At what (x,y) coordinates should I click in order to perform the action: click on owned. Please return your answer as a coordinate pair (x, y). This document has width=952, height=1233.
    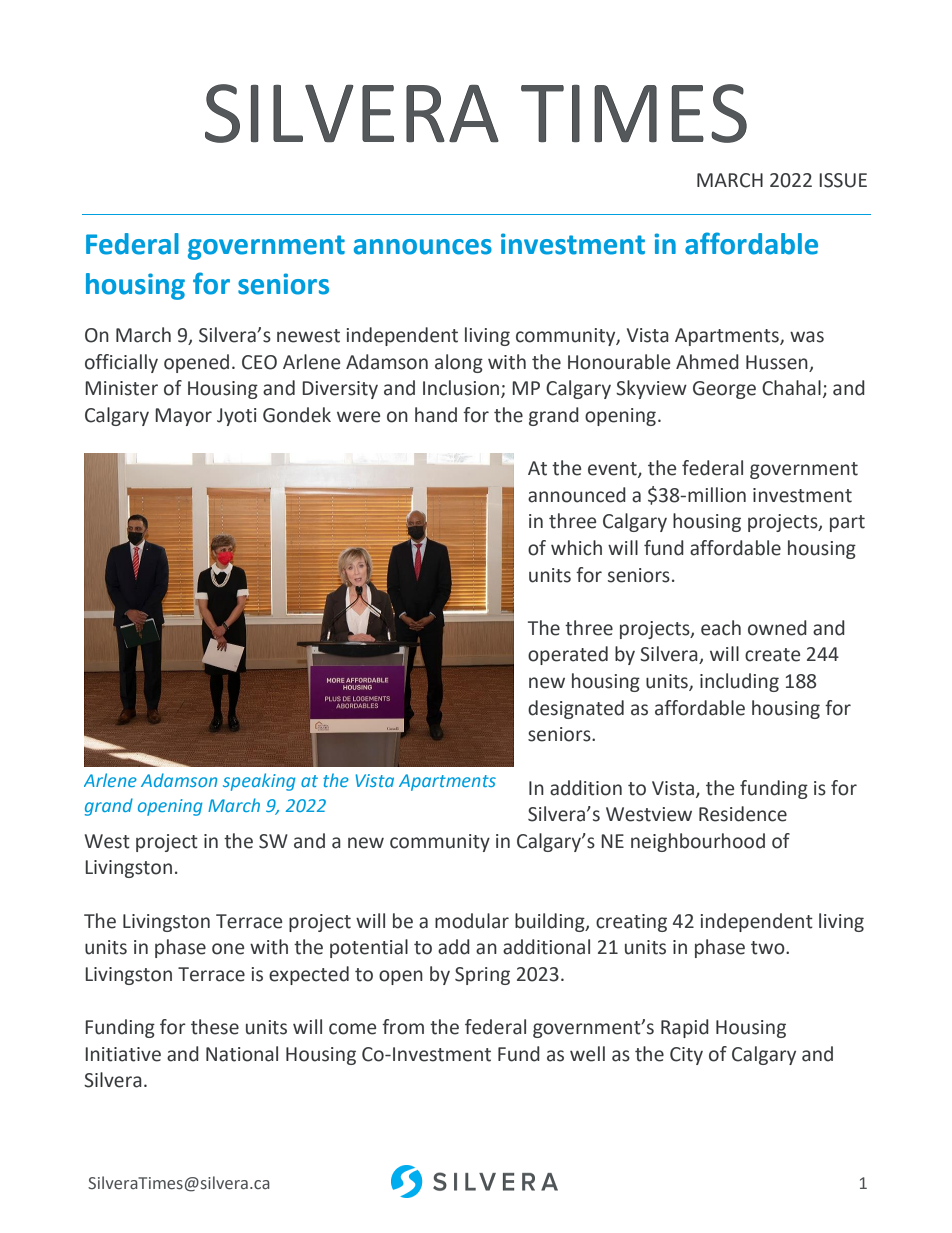
    Looking at the image, I should click on (777, 628).
